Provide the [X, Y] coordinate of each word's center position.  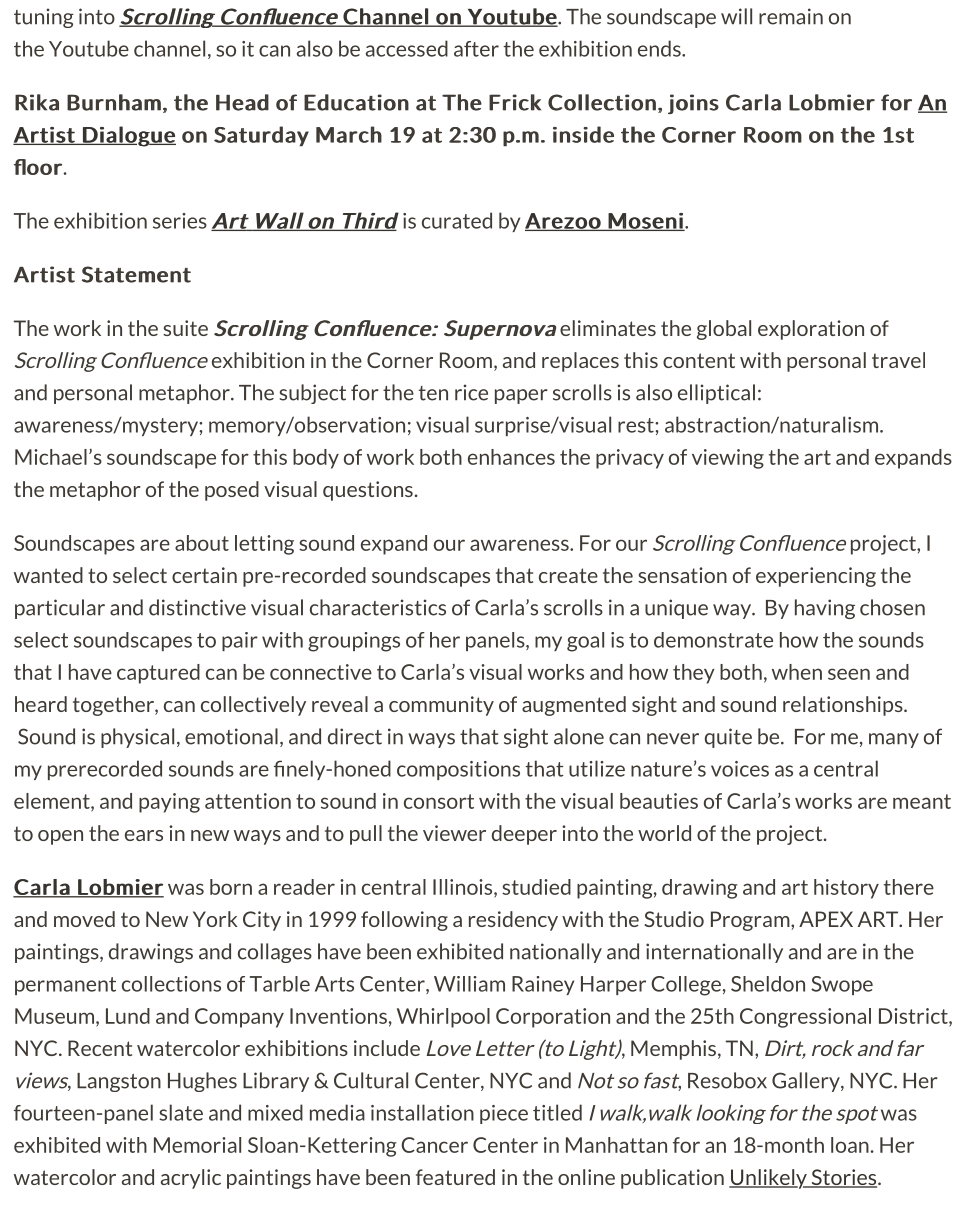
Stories [844, 1178]
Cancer [434, 1145]
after [476, 49]
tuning [44, 18]
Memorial [197, 1145]
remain [791, 16]
